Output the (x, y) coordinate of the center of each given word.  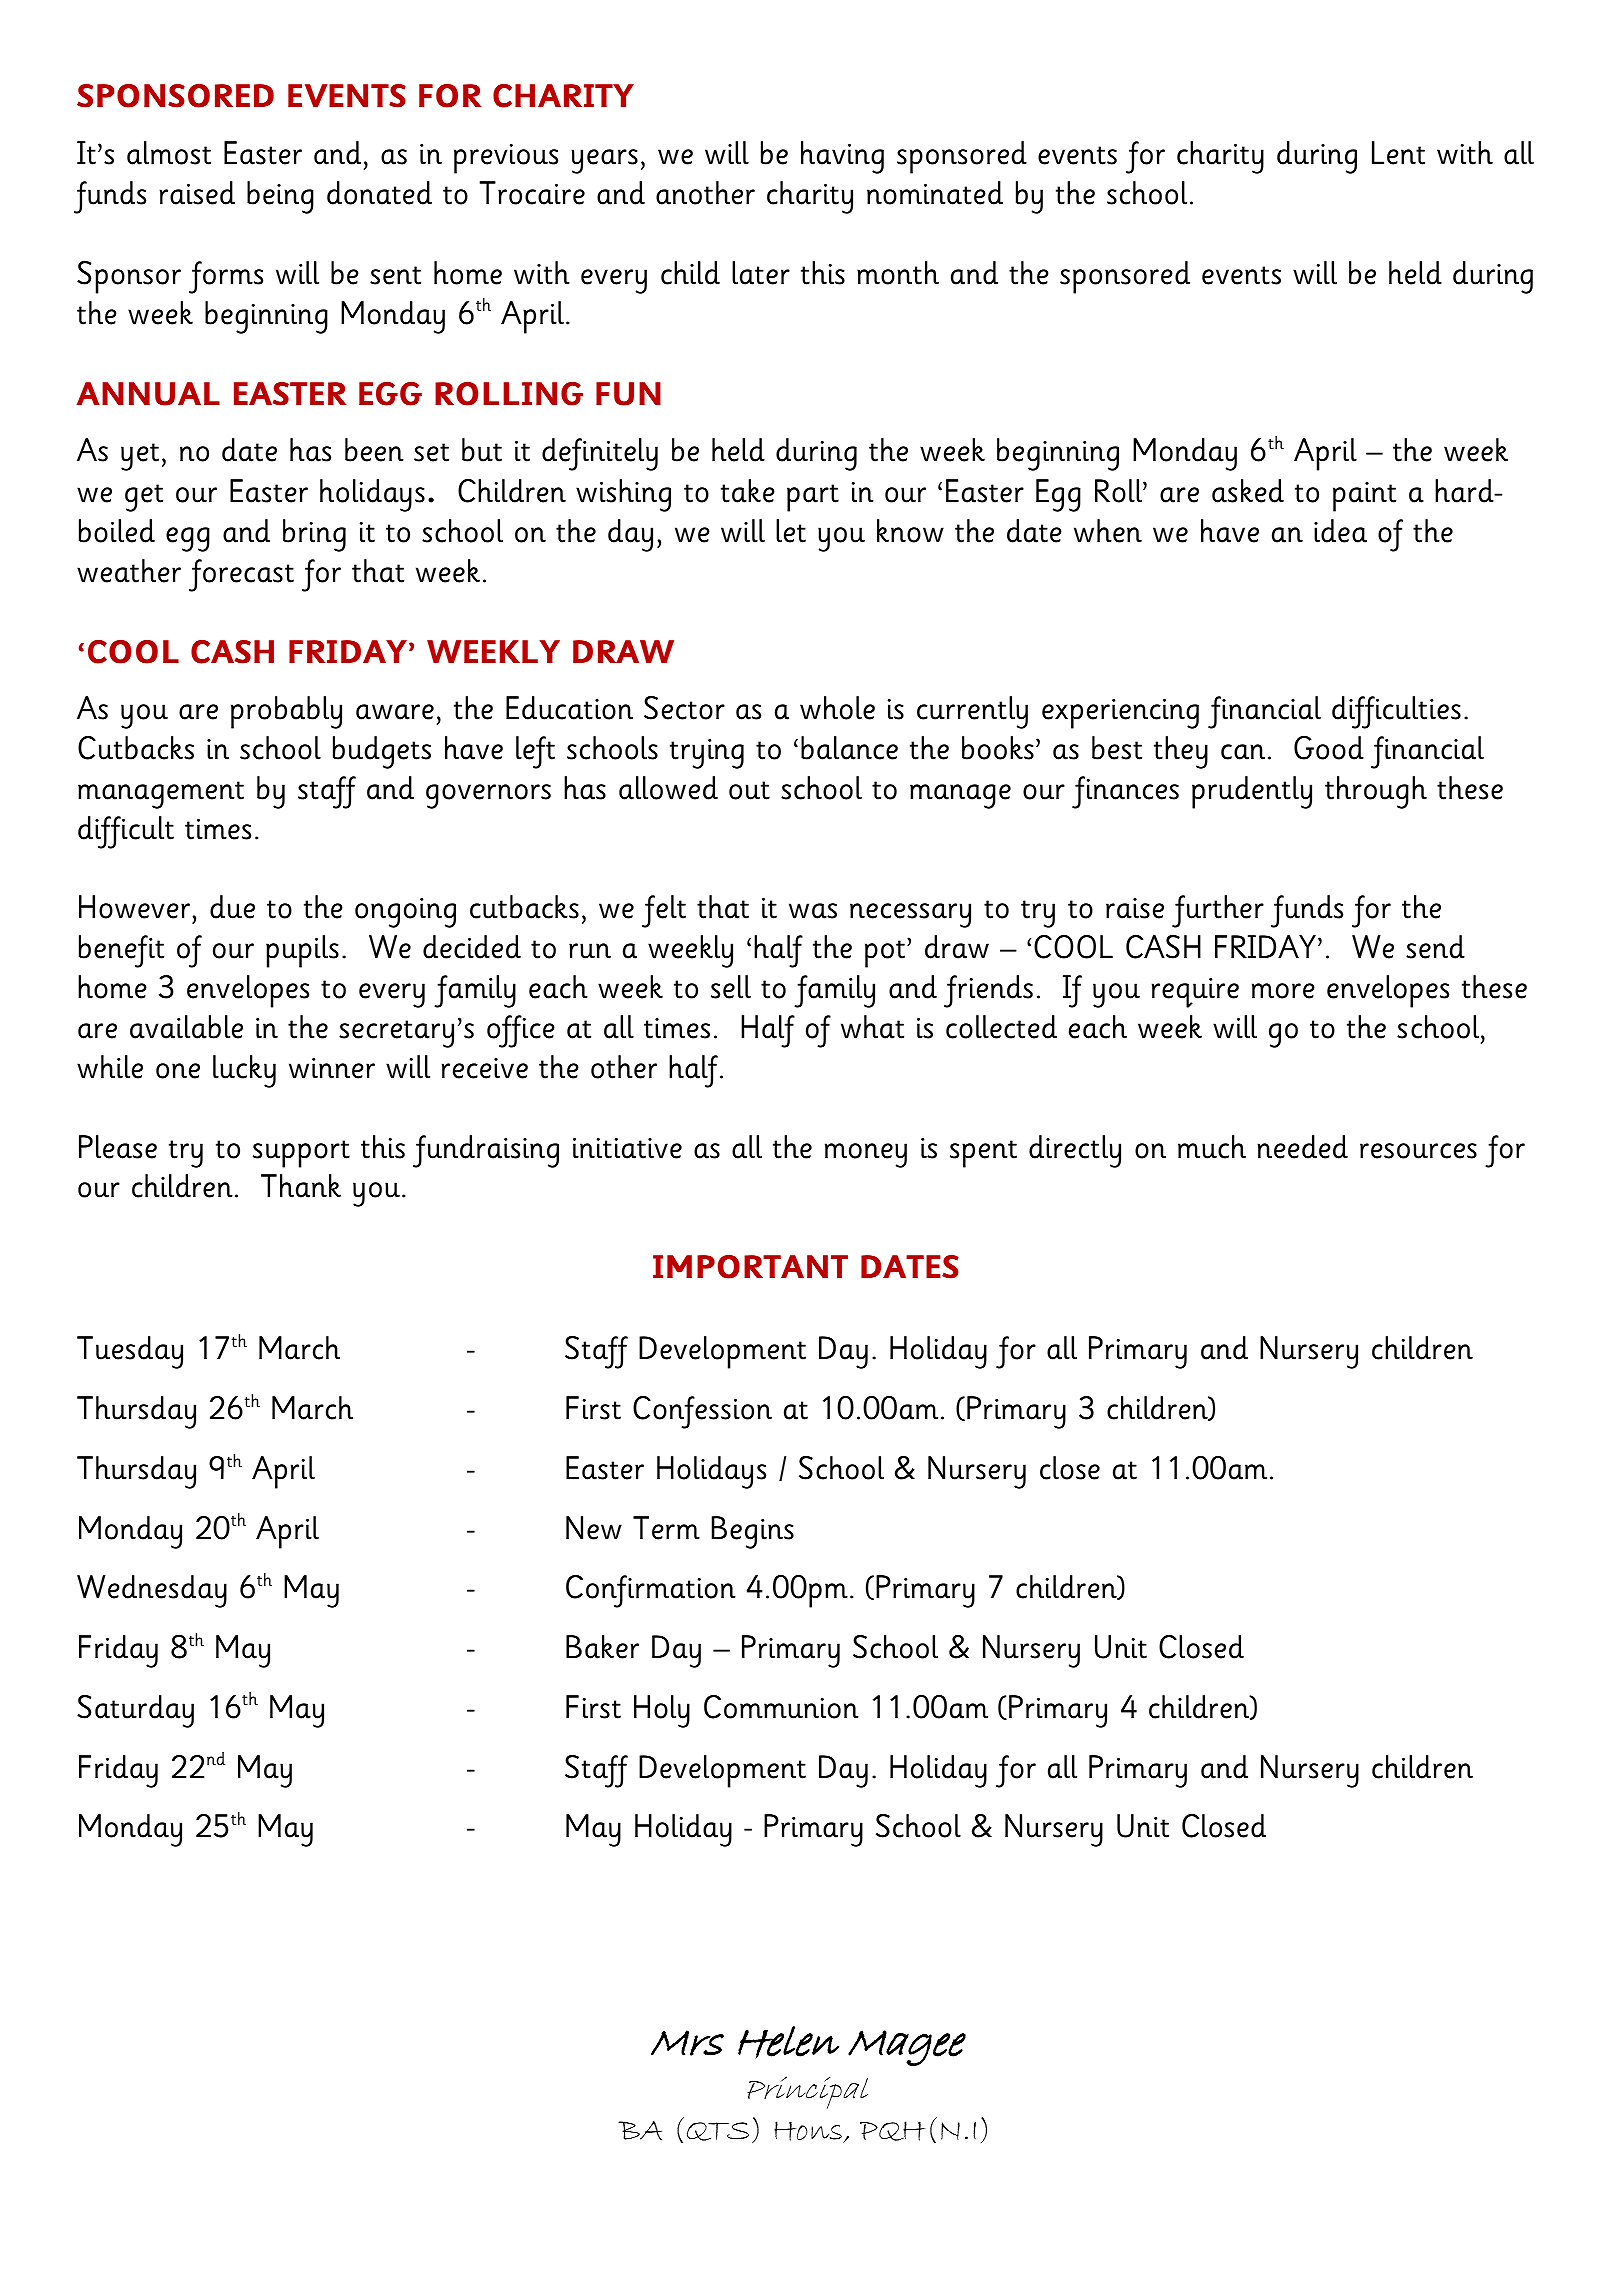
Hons (809, 2132)
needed (1302, 1147)
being (280, 197)
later (761, 273)
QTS (718, 2131)
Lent (1398, 153)
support (301, 1154)
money (866, 1155)
